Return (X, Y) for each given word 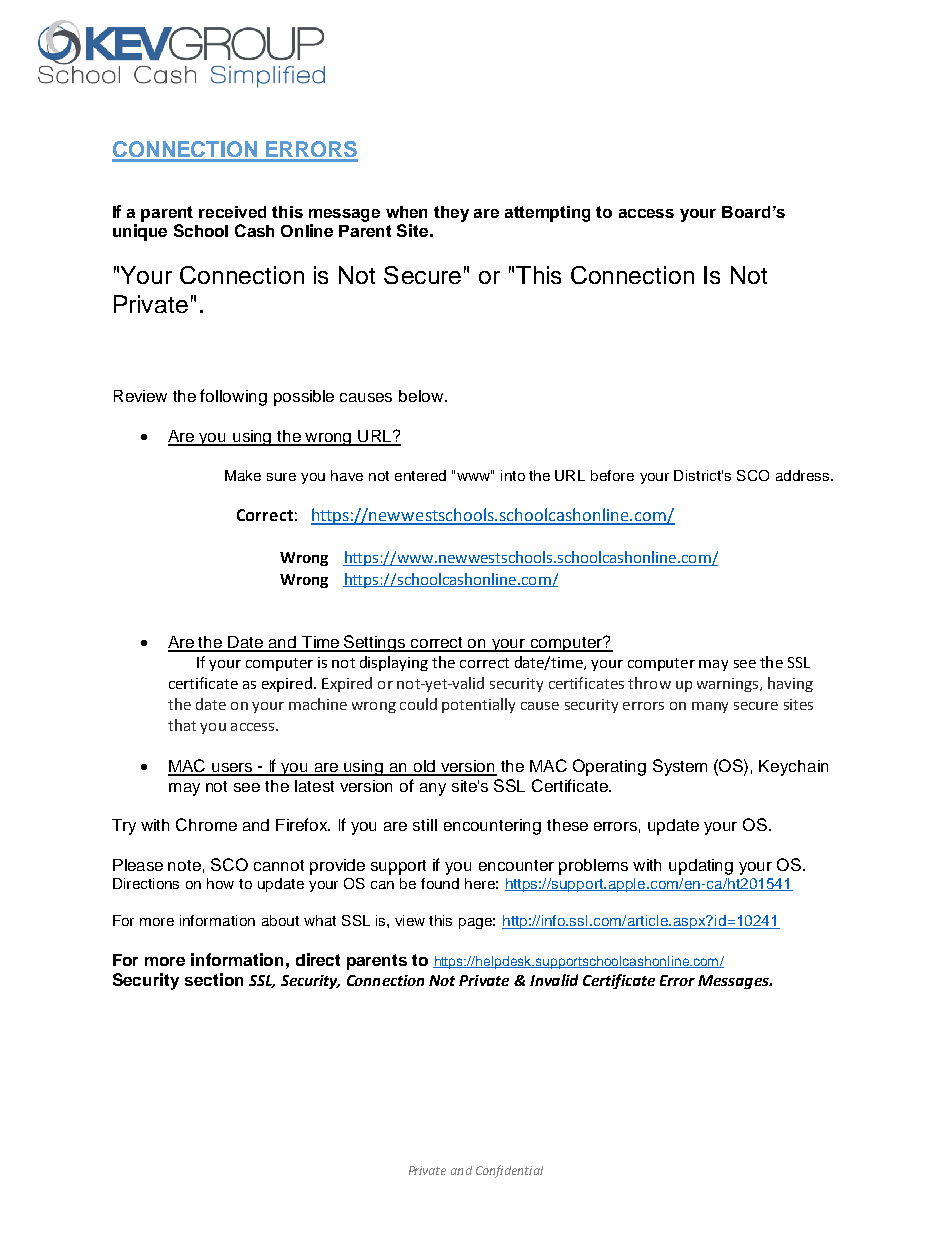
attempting (547, 214)
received (232, 212)
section (214, 979)
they (451, 214)
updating (701, 867)
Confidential (509, 1171)
